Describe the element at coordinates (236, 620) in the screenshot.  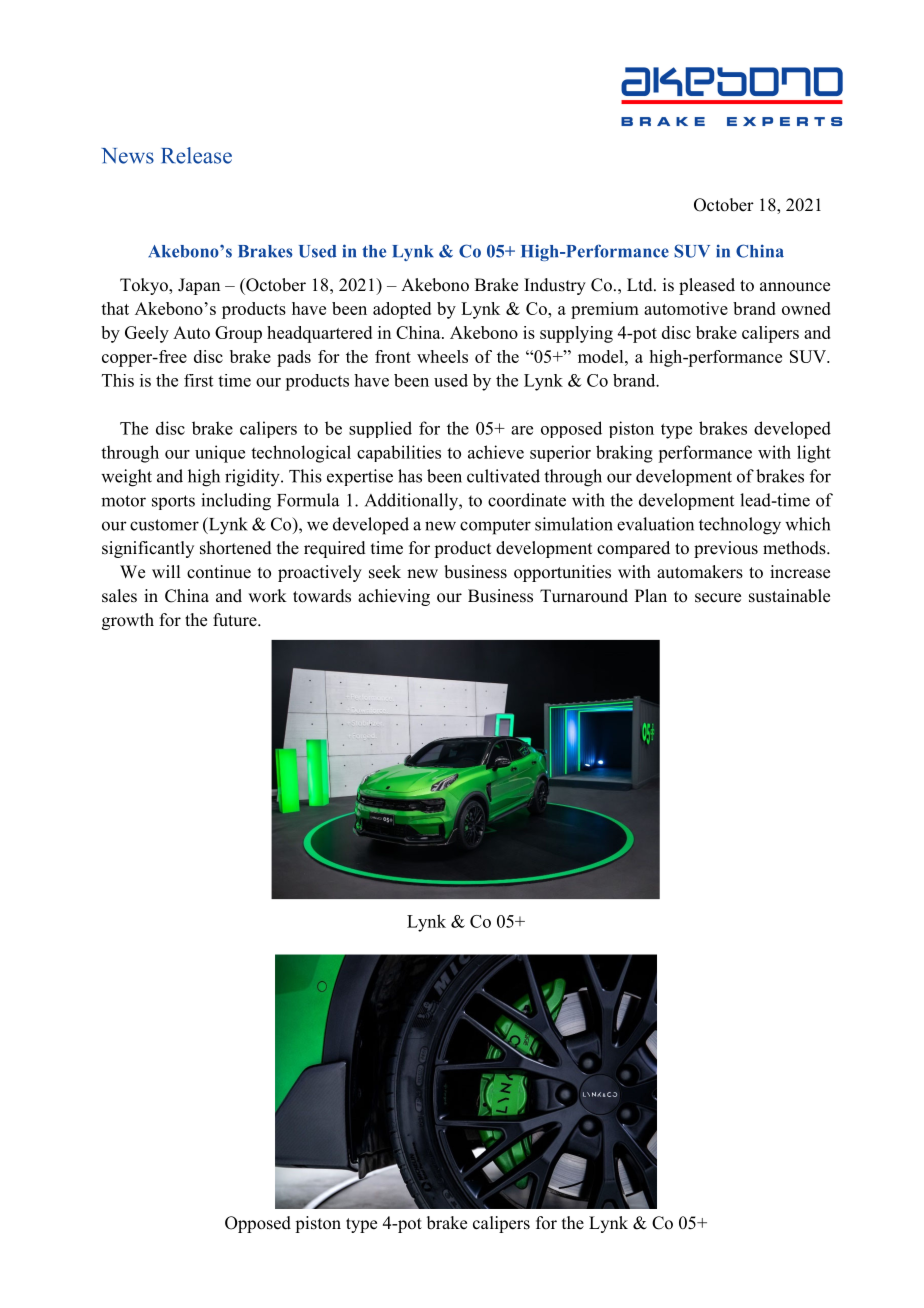
I see `future` at that location.
